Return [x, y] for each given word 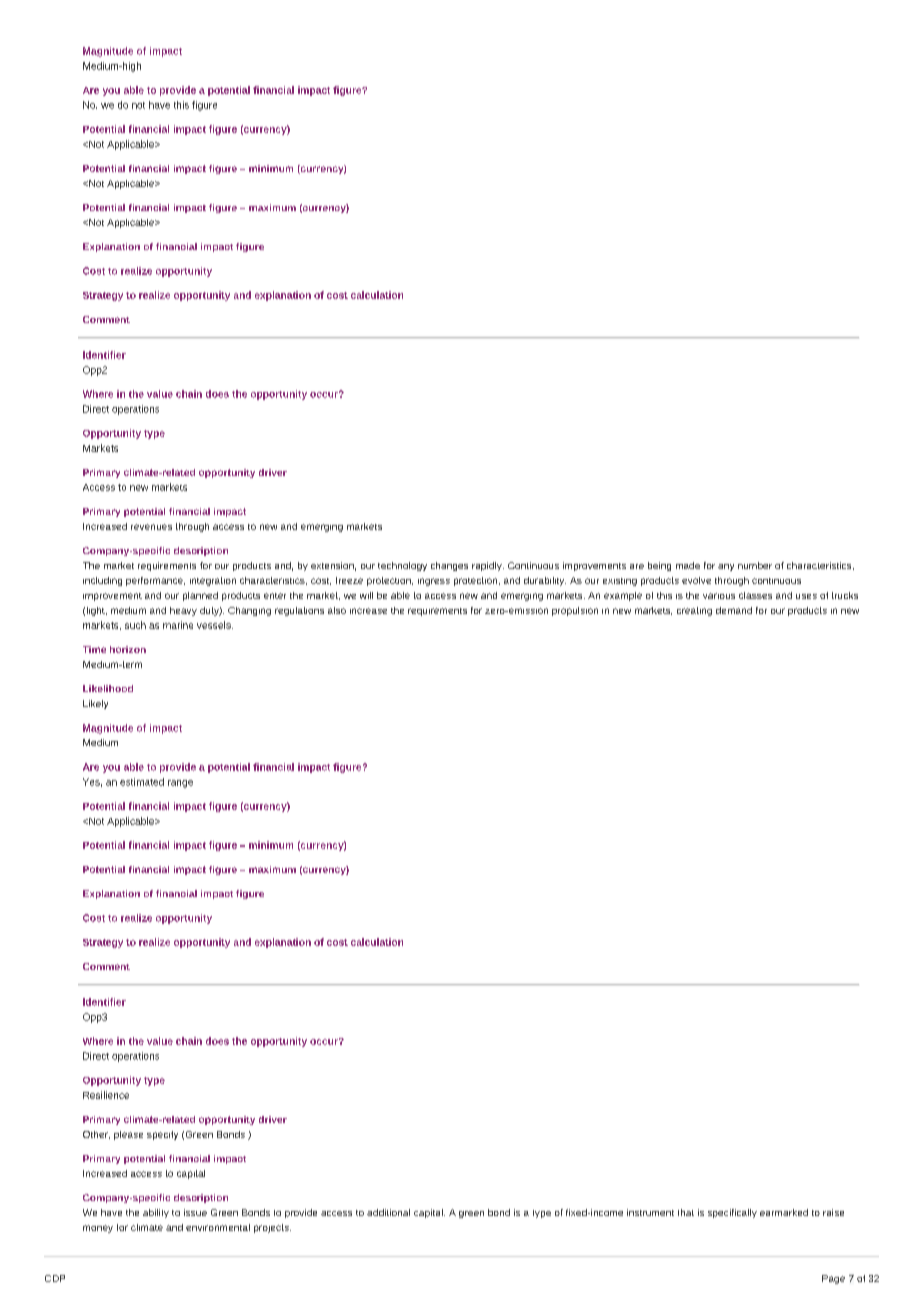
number [755, 565]
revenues [151, 527]
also [337, 610]
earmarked [784, 1212]
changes [449, 566]
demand [734, 610]
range [180, 784]
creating [694, 611]
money [98, 1229]
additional [388, 1212]
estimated [142, 782]
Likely [95, 704]
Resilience [106, 1095]
